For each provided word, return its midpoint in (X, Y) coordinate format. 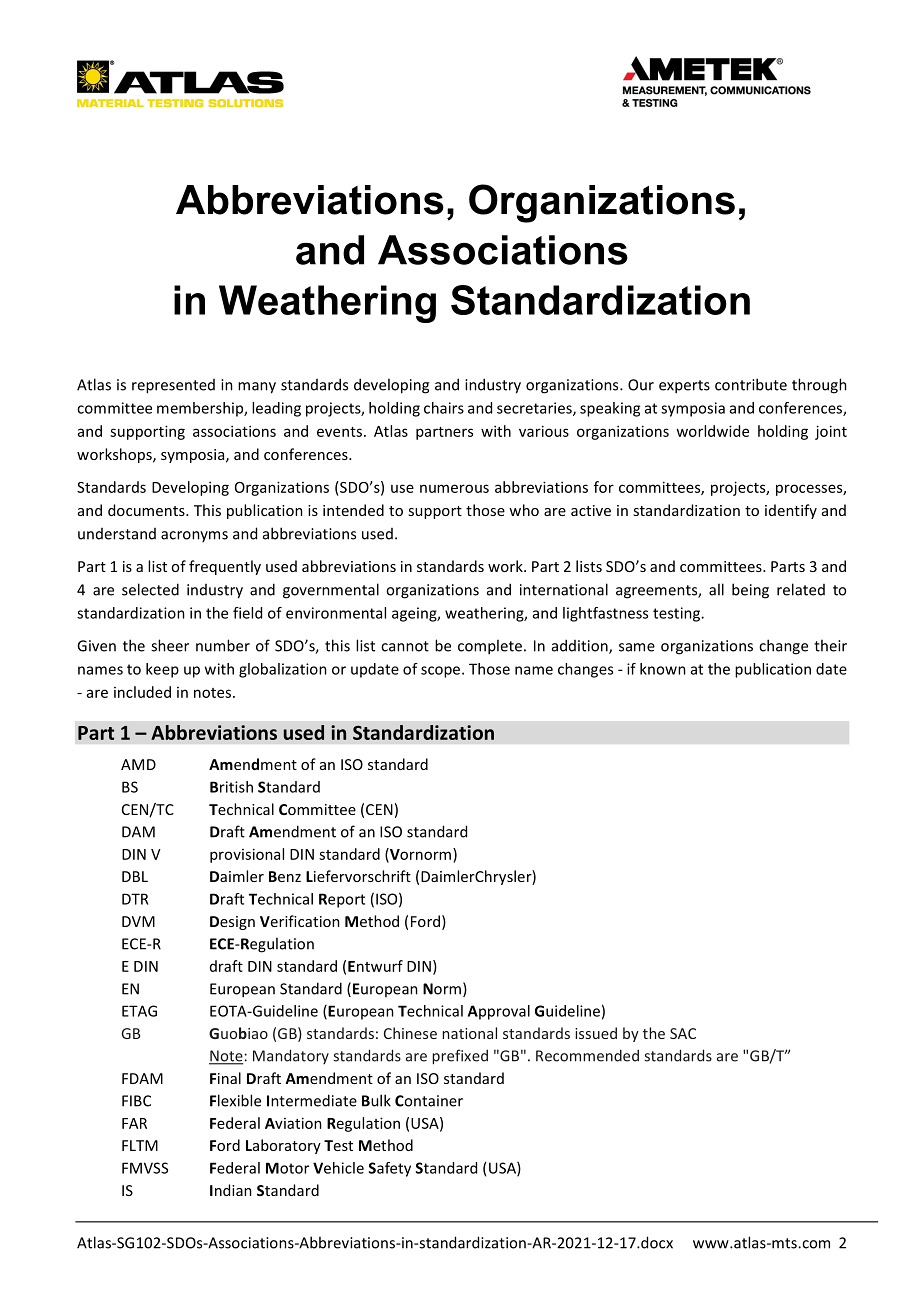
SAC (683, 1033)
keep (162, 670)
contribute (751, 384)
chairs (444, 408)
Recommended (587, 1055)
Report (342, 900)
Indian (231, 1190)
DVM (138, 921)
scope (442, 672)
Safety (390, 1169)
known (663, 669)
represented (173, 386)
